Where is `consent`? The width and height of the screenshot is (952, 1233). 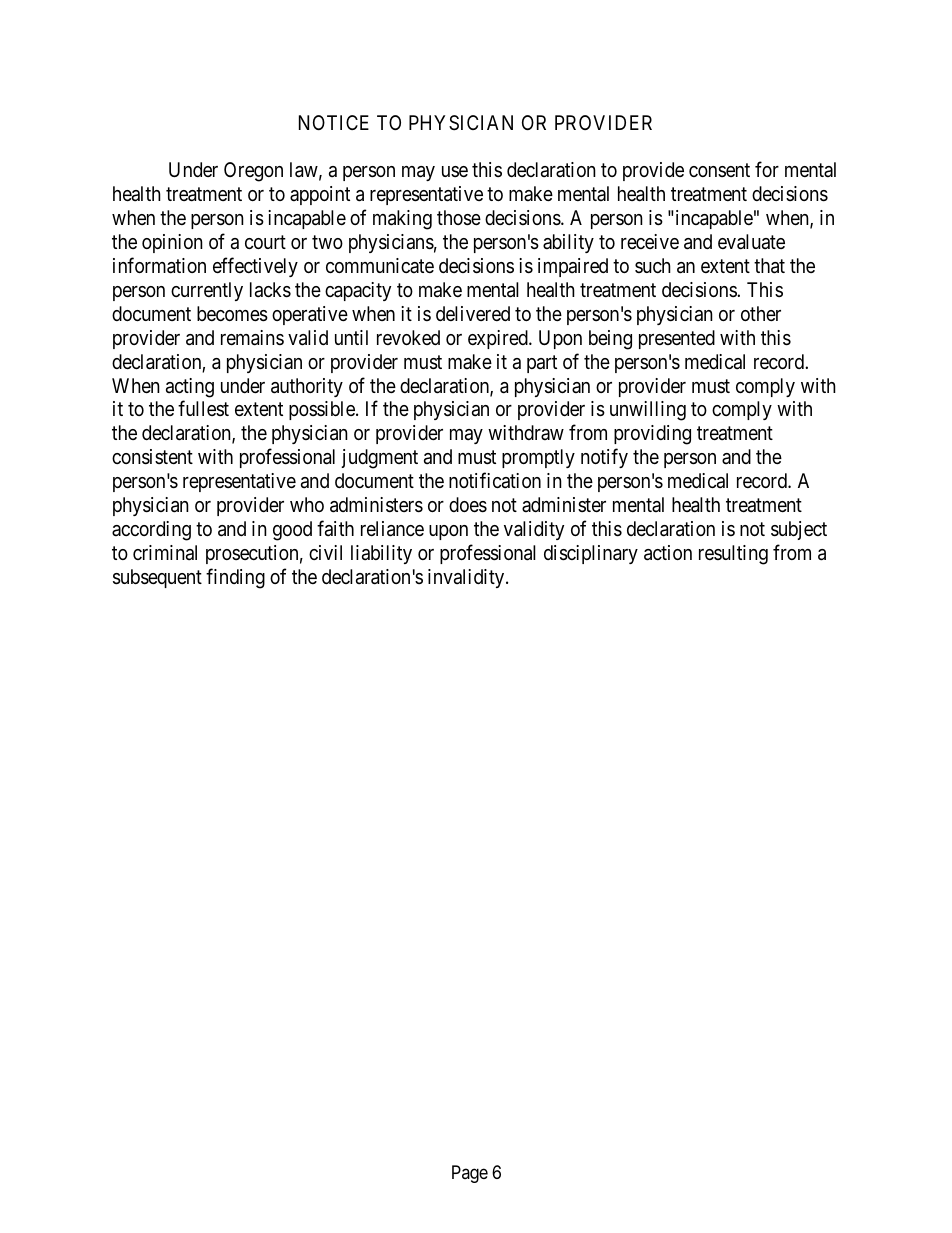 consent is located at coordinates (719, 170).
